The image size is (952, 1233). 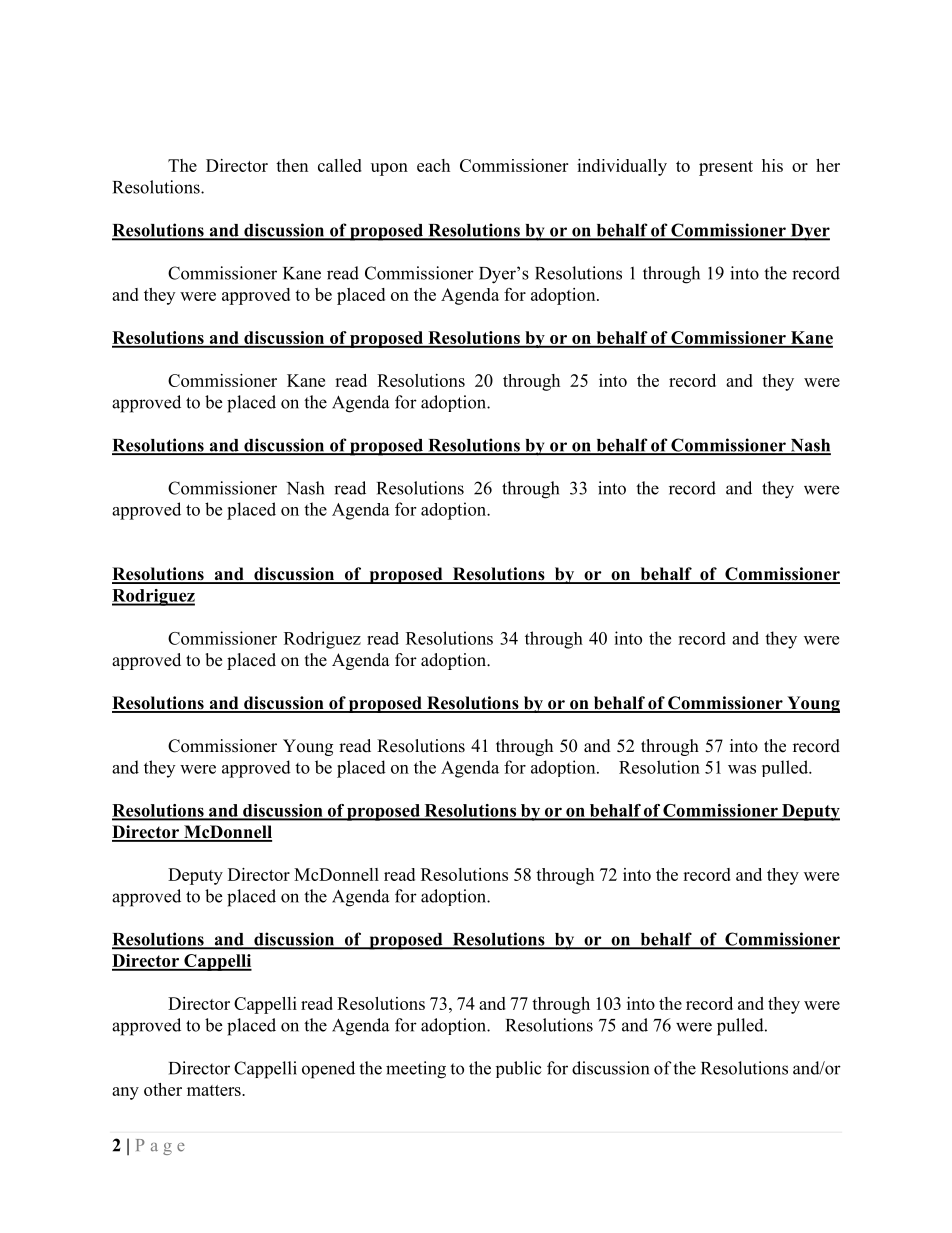 What do you see at coordinates (726, 168) in the screenshot?
I see `present` at bounding box center [726, 168].
